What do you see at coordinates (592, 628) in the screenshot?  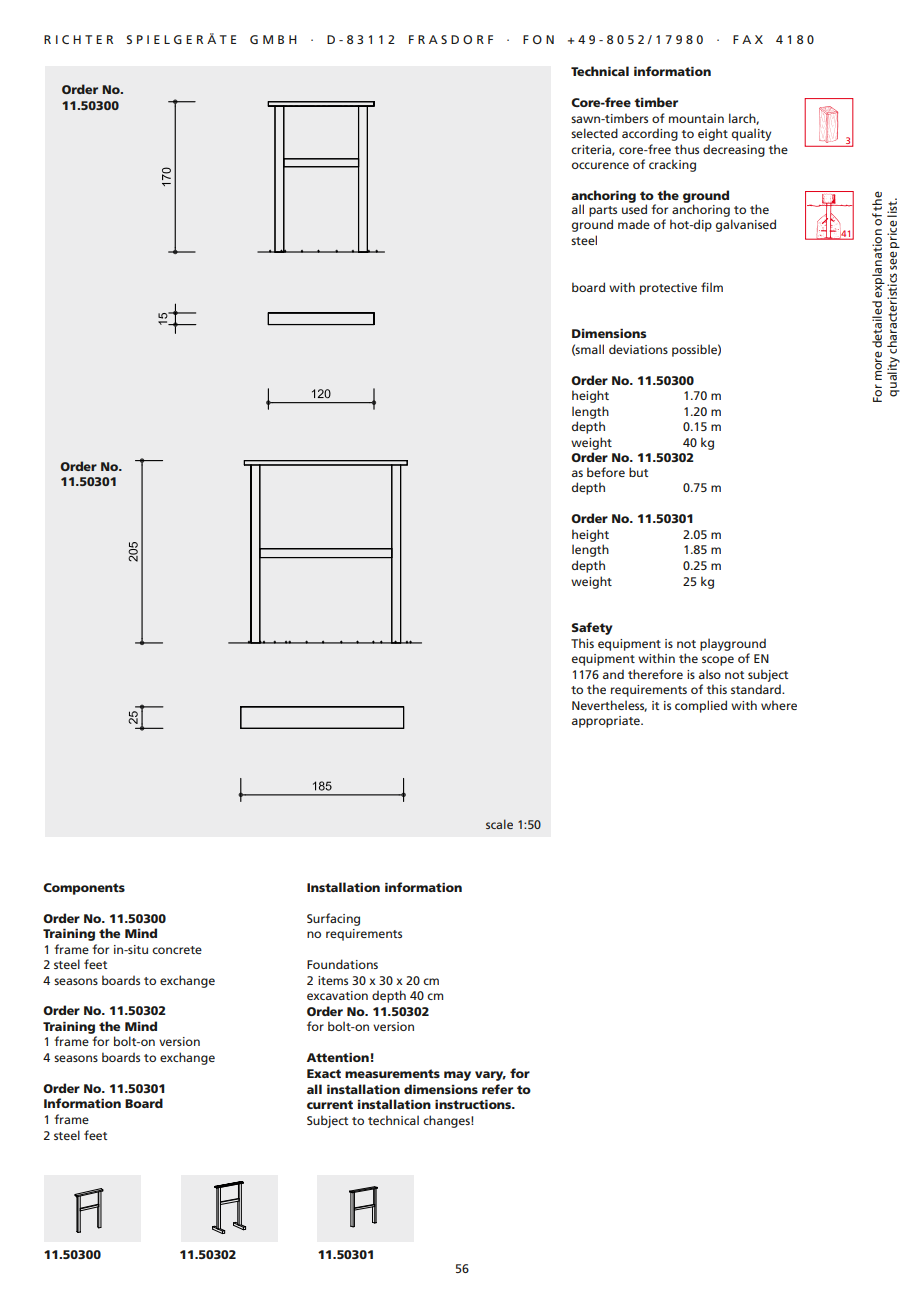 I see `Safety` at bounding box center [592, 628].
